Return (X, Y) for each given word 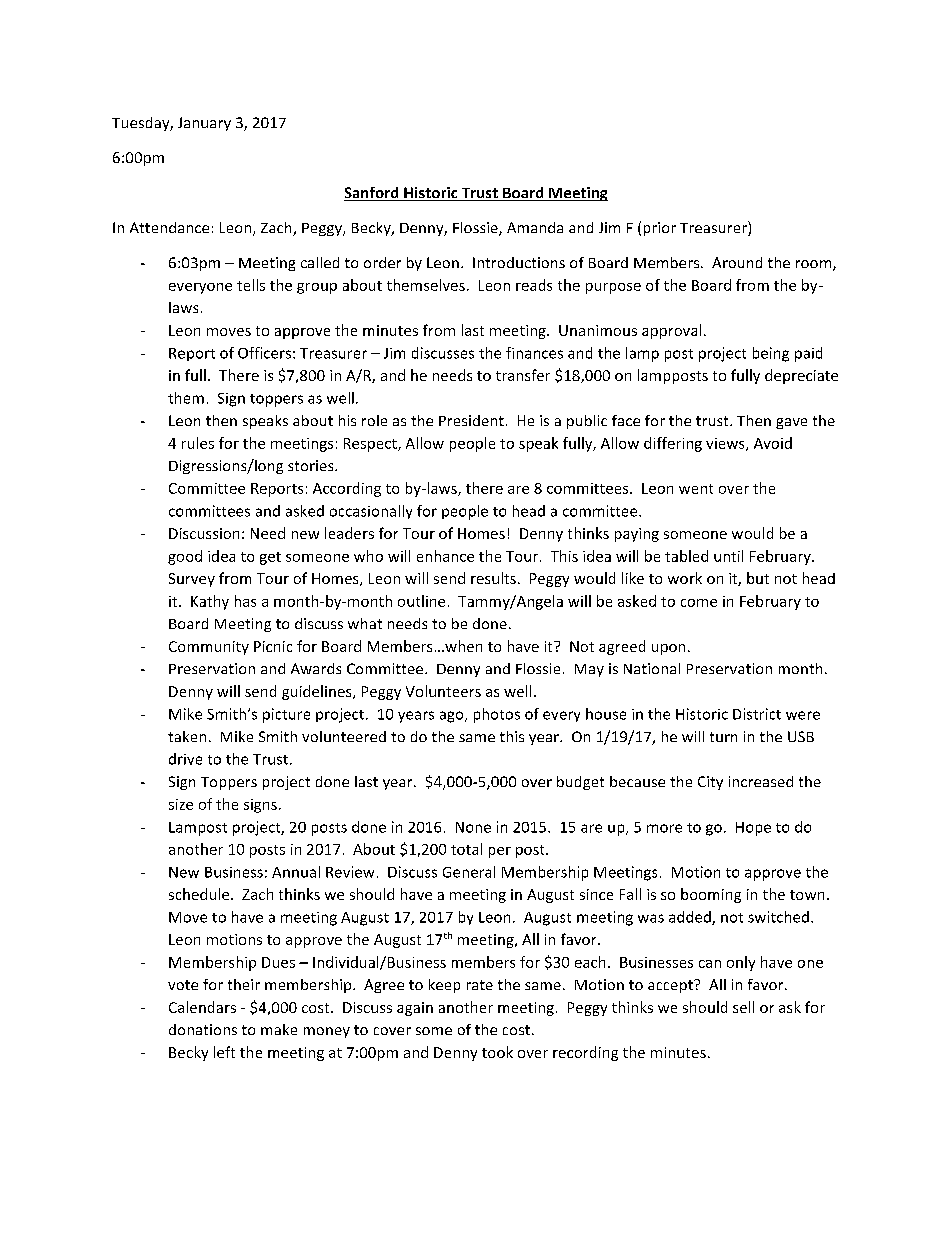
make (279, 1029)
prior (660, 229)
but (758, 578)
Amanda (535, 227)
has (245, 601)
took (497, 1052)
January (204, 124)
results (493, 578)
